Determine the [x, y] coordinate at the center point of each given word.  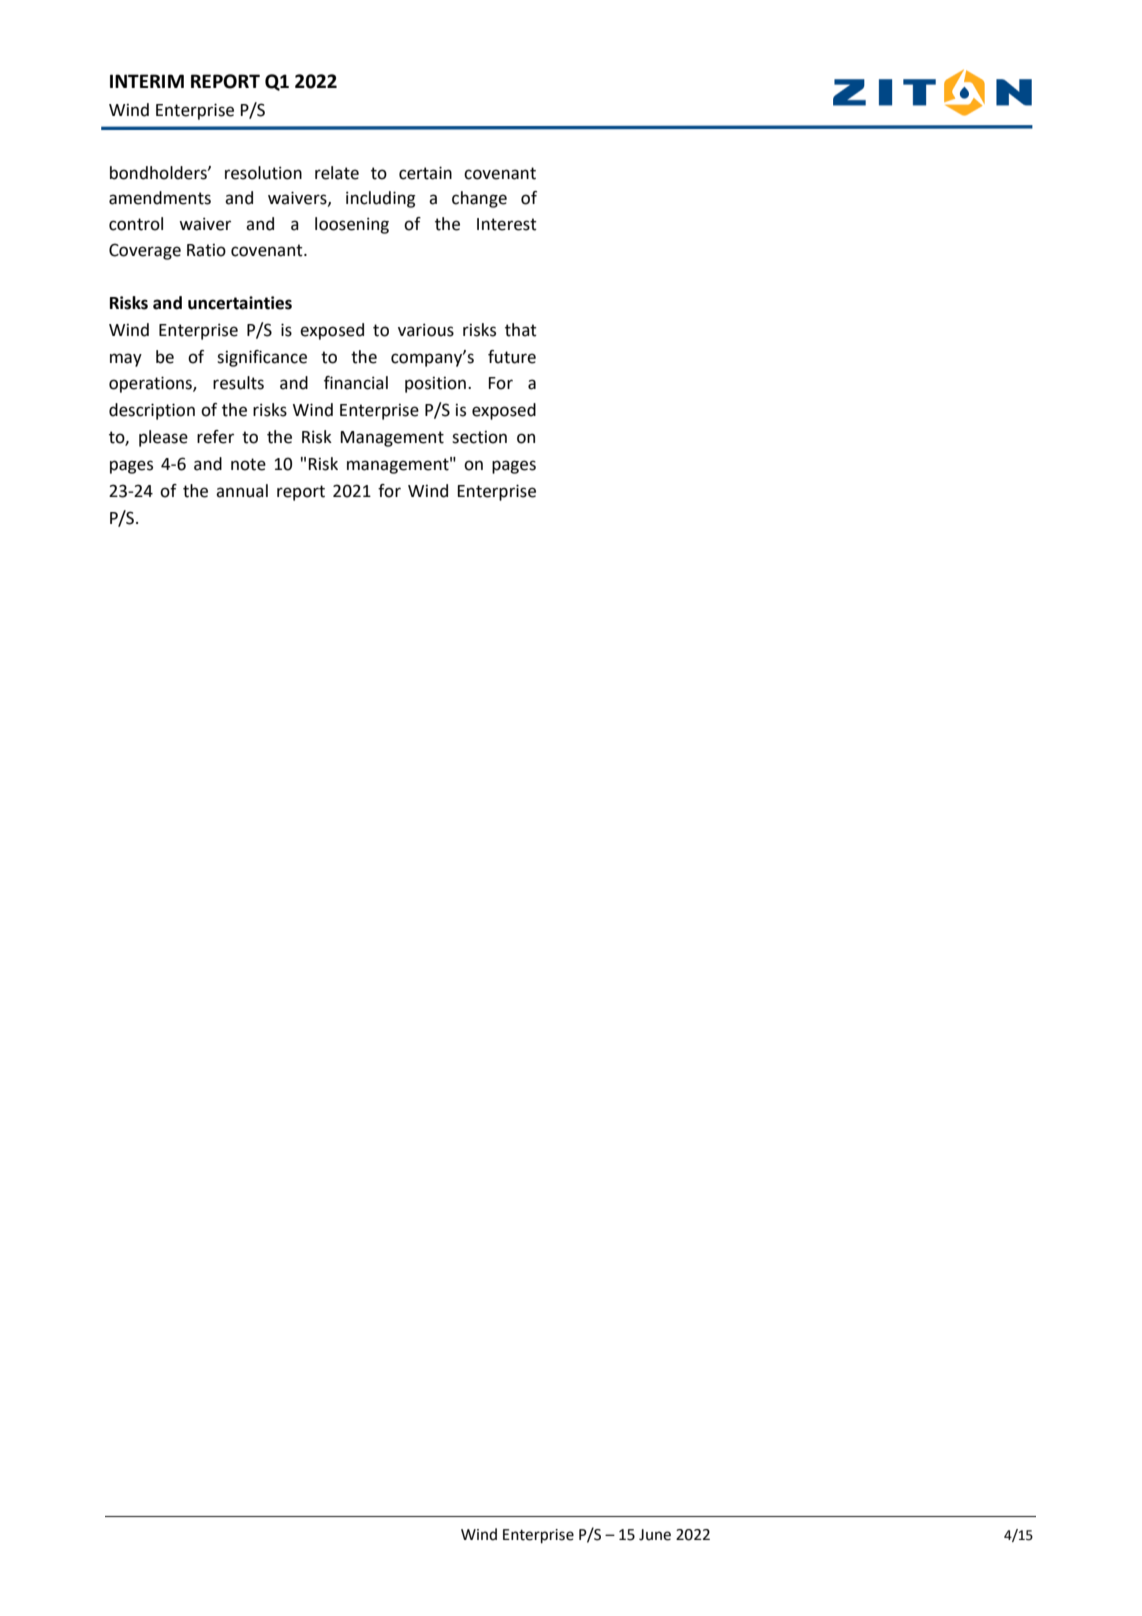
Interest [507, 224]
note [248, 464]
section [479, 437]
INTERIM [147, 81]
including [380, 199]
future [512, 357]
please [163, 438]
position [435, 385]
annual [242, 491]
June [655, 1535]
